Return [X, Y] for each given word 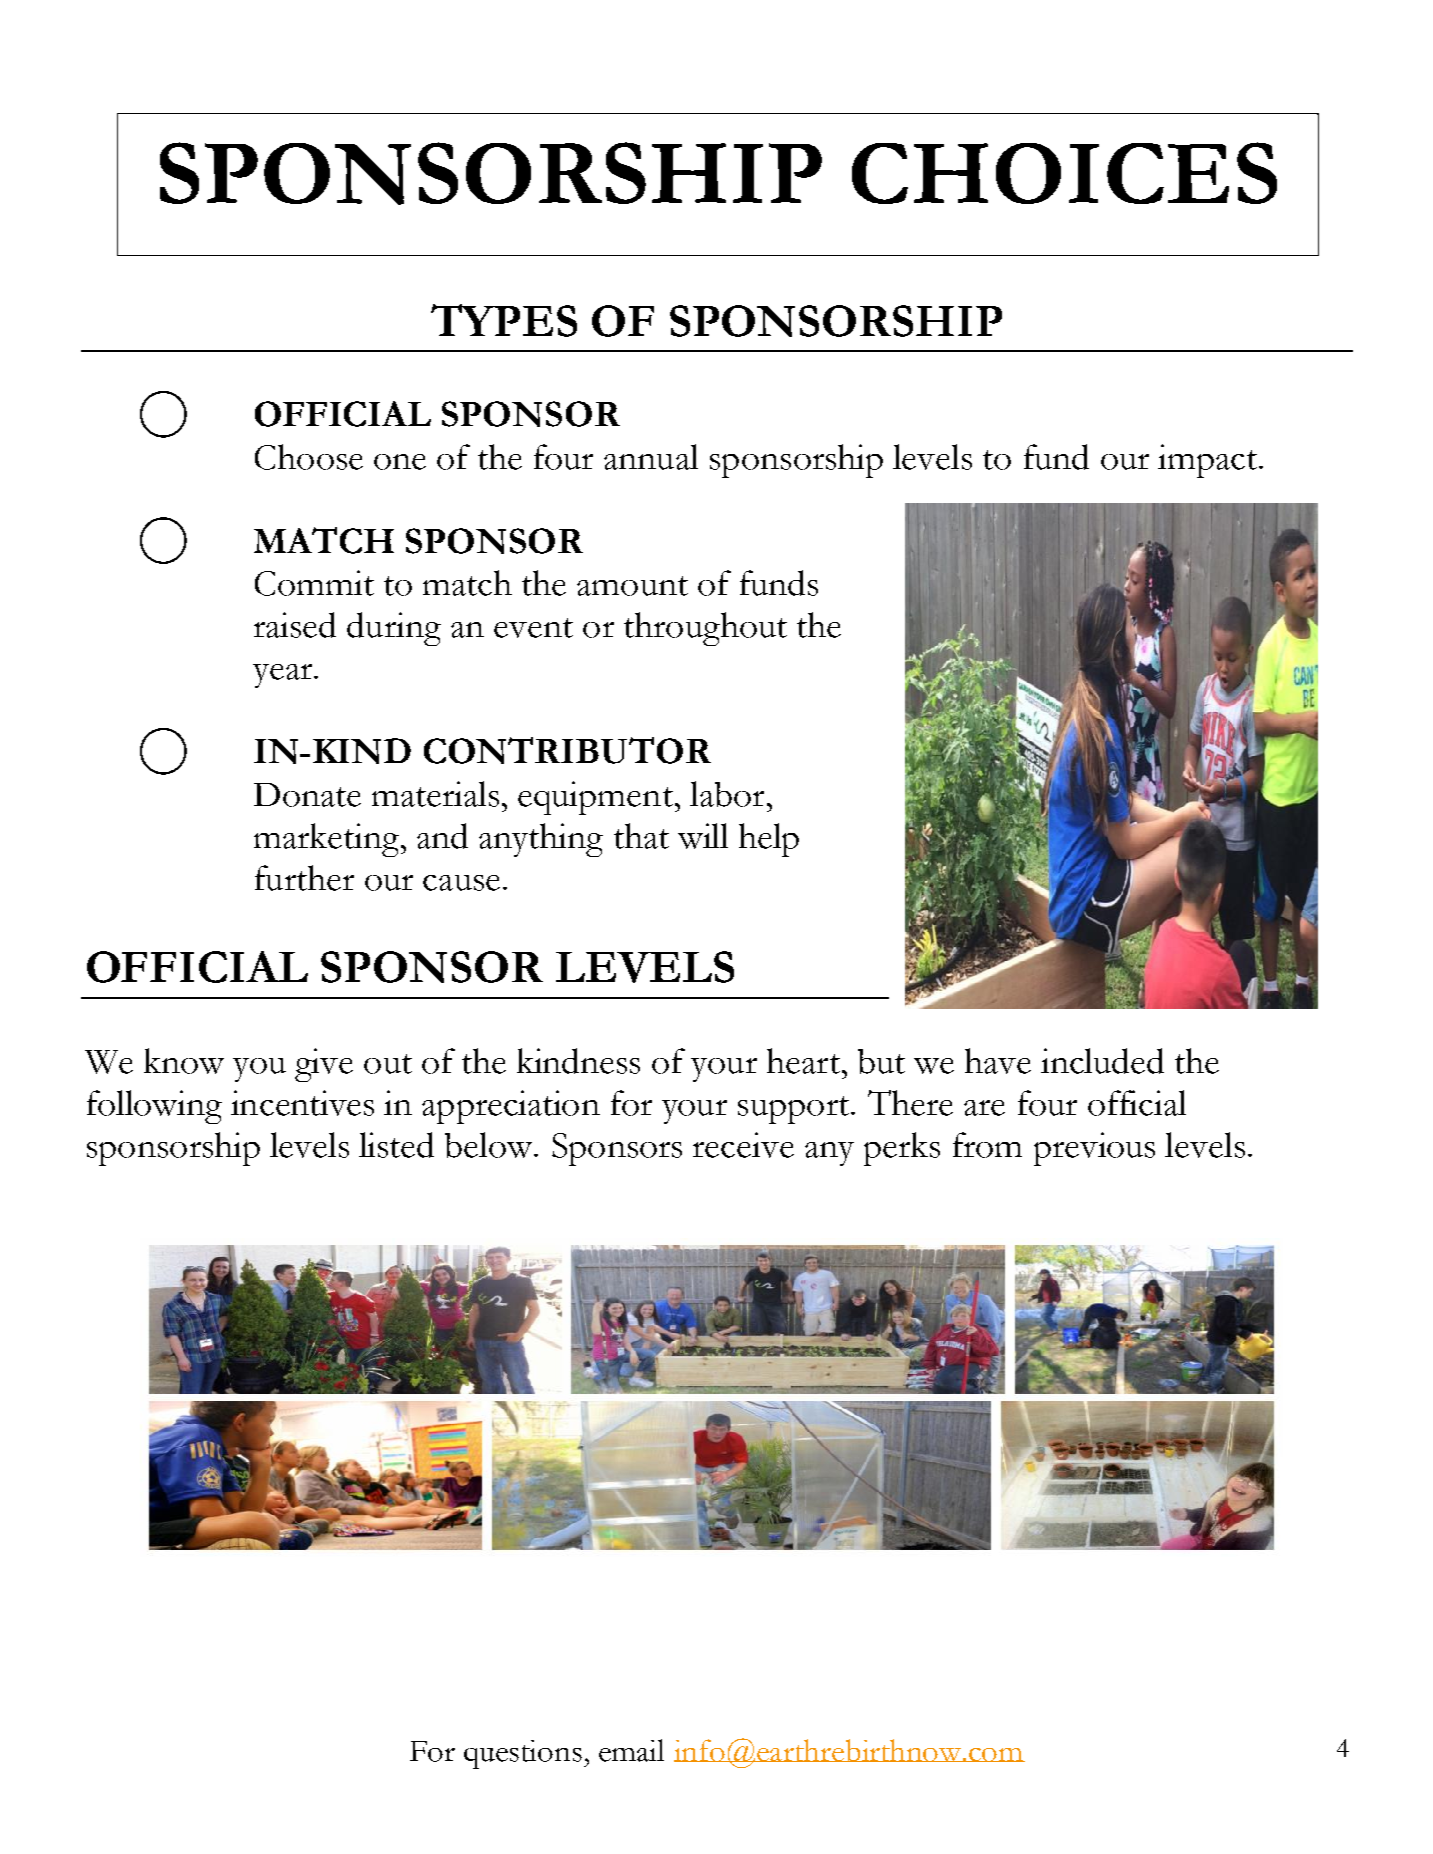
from [987, 1145]
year [284, 676]
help [769, 840]
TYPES [504, 320]
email [631, 1750]
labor [727, 794]
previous [1094, 1149]
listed [396, 1145]
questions [523, 1754]
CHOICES [1064, 173]
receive [743, 1145]
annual [651, 457]
